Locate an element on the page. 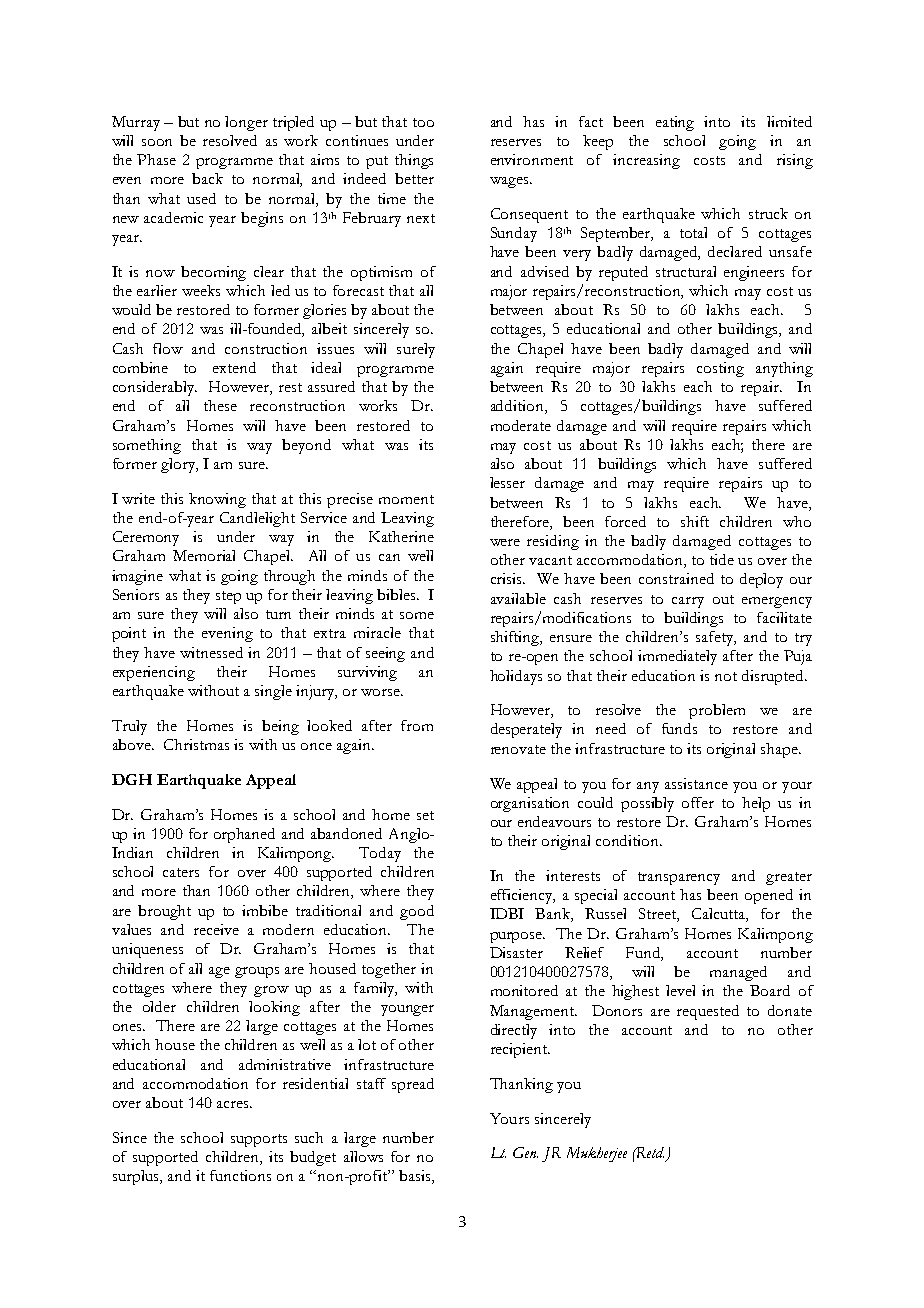 The width and height of the document is (924, 1308). functions is located at coordinates (240, 1175).
